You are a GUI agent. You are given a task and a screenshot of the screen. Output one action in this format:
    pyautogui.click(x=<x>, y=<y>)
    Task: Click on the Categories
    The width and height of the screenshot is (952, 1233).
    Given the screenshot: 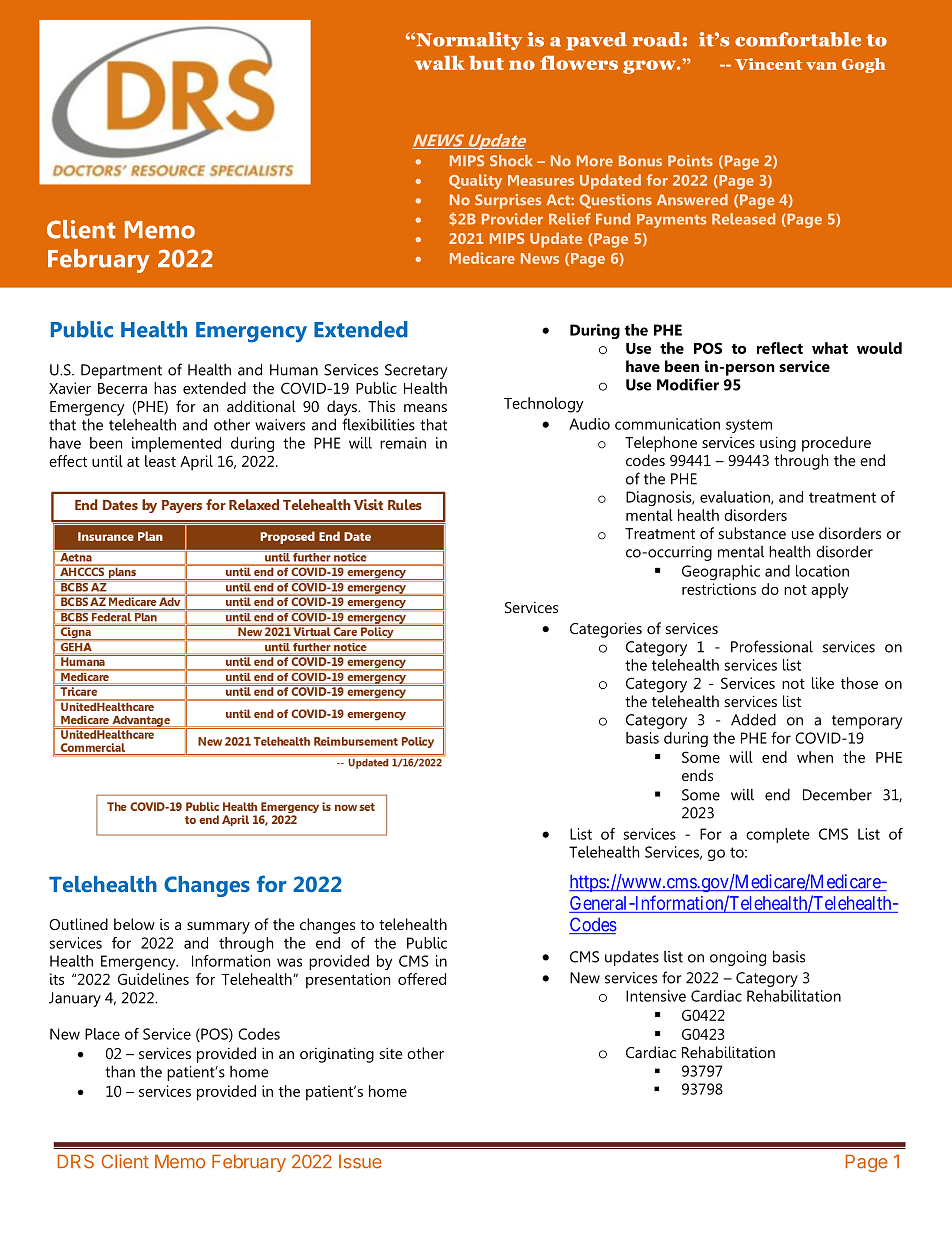 What is the action you would take?
    pyautogui.click(x=606, y=630)
